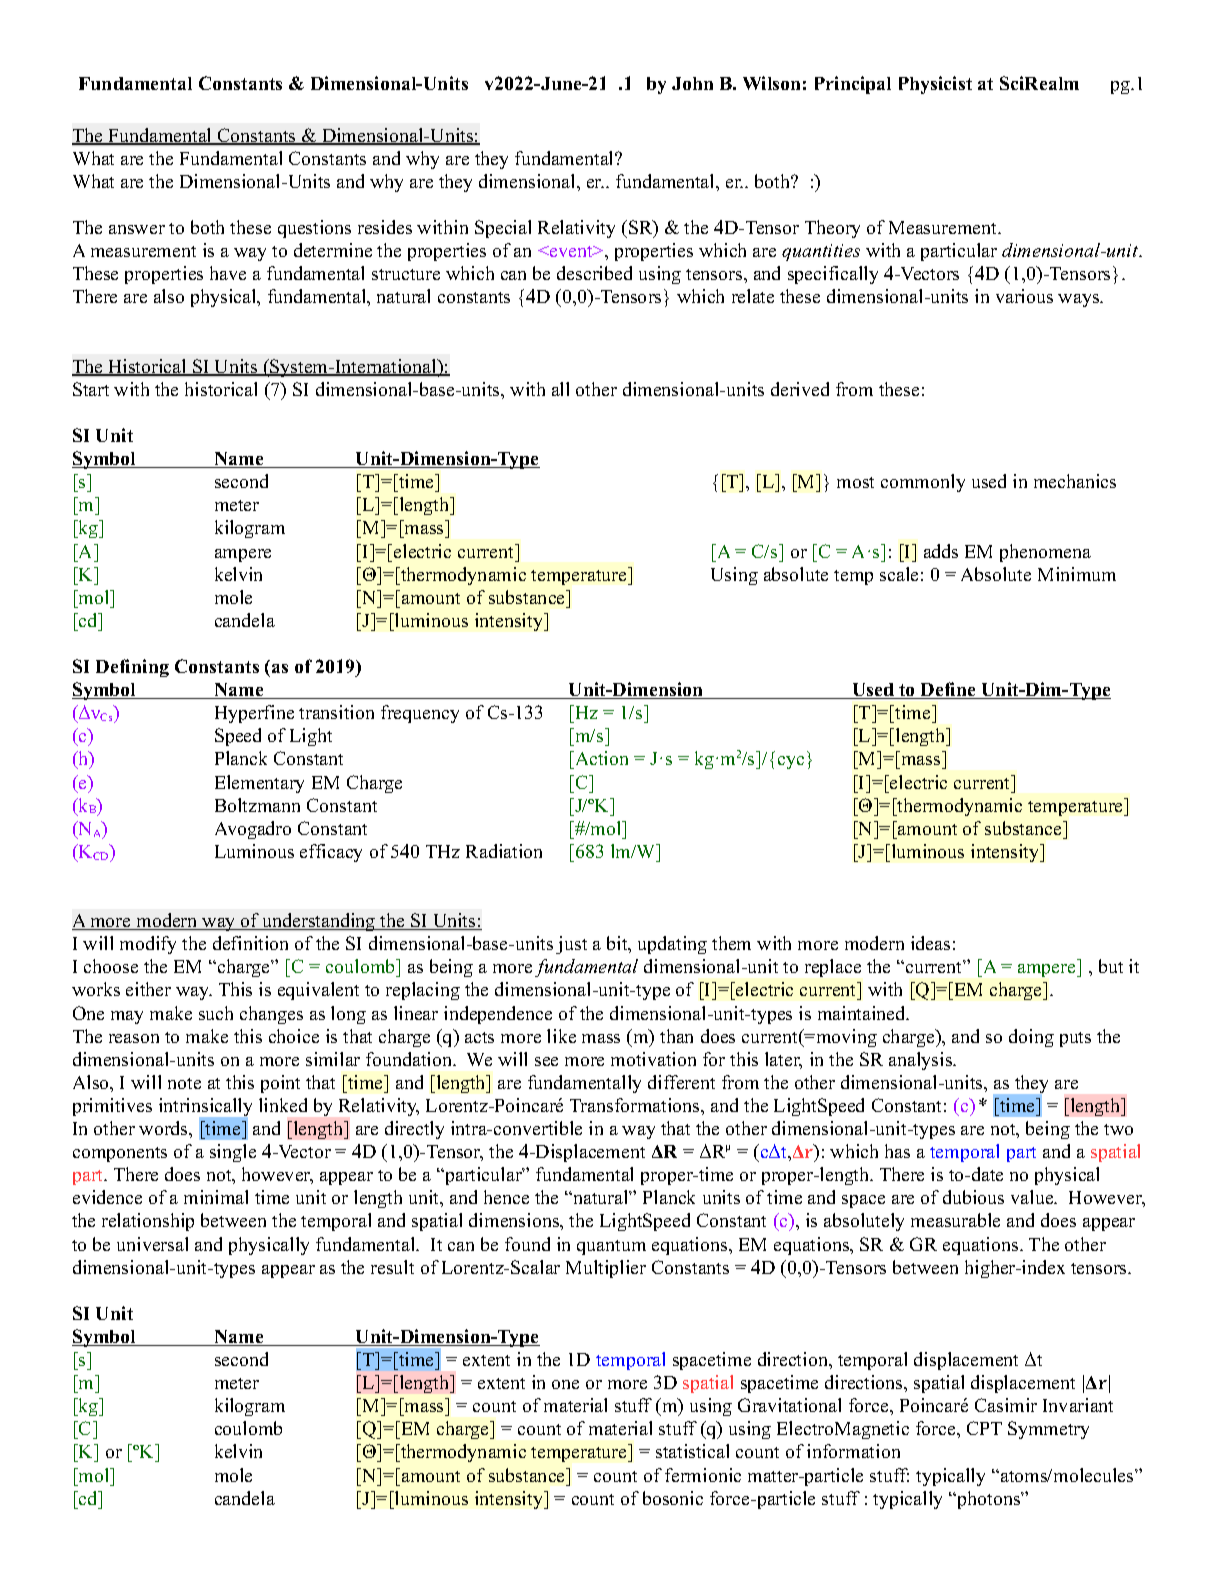 The width and height of the screenshot is (1224, 1584). I want to click on such, so click(216, 1013).
